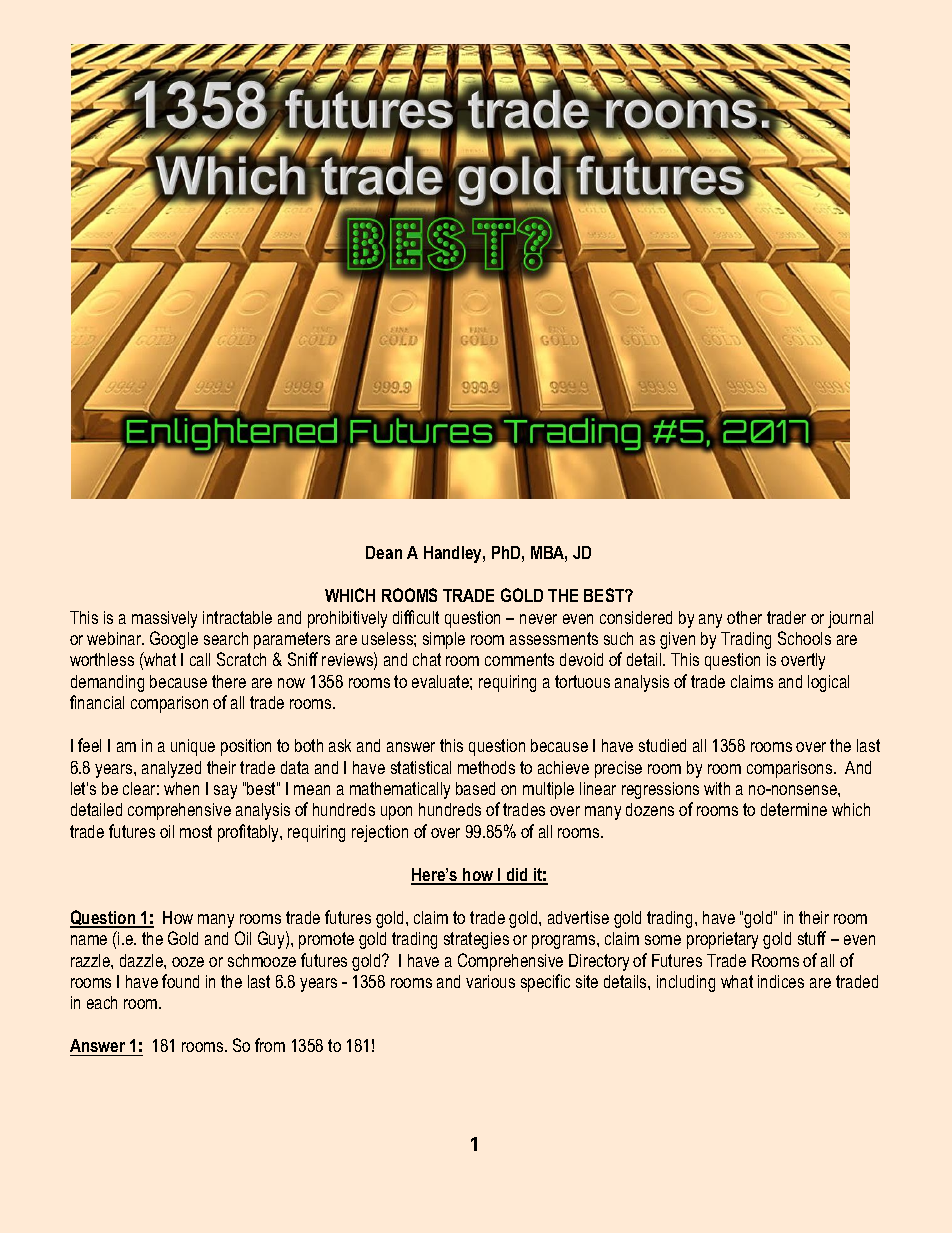  What do you see at coordinates (181, 788) in the image?
I see `when` at bounding box center [181, 788].
